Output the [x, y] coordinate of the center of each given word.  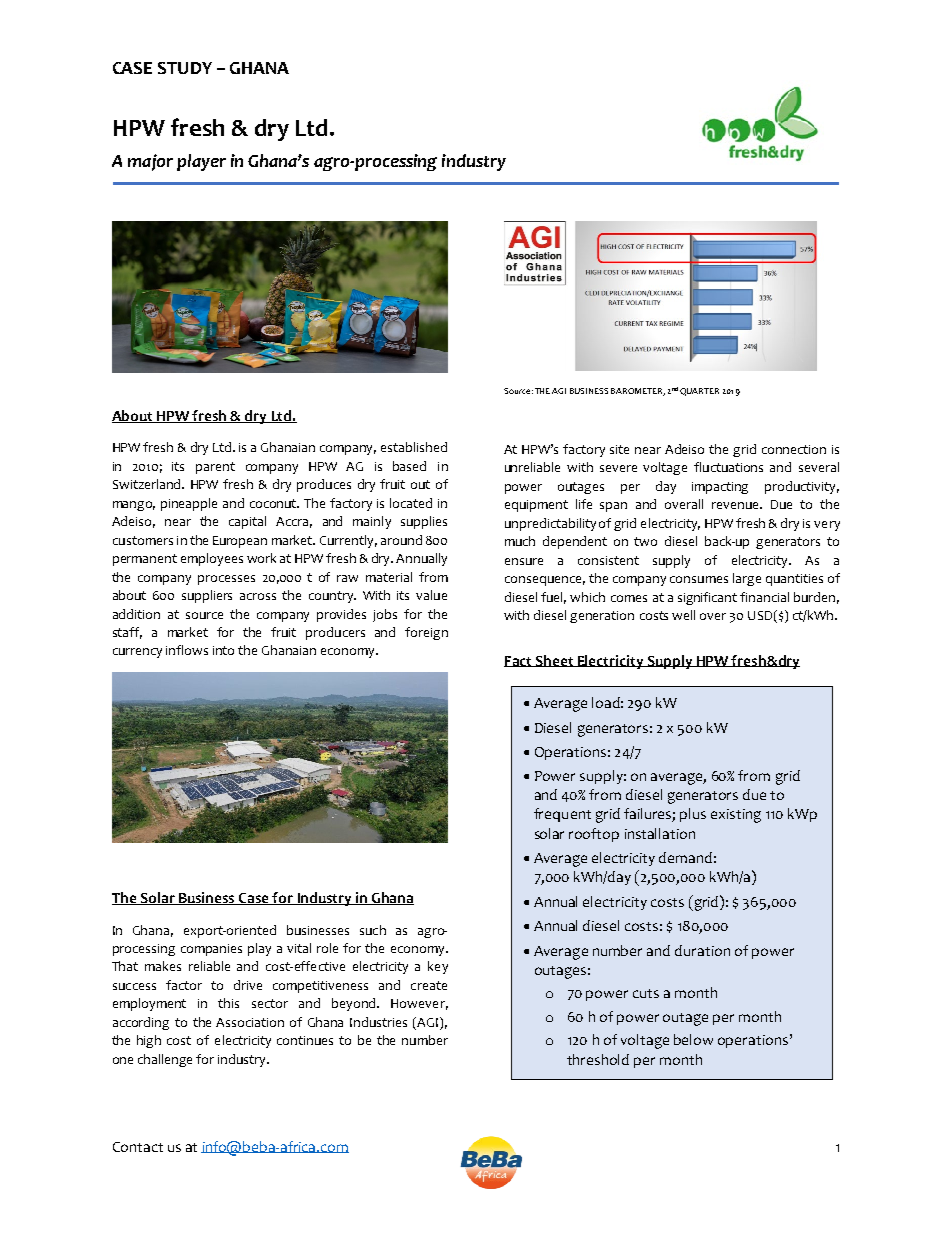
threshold [598, 1059]
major [150, 162]
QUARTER [699, 392]
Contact [138, 1147]
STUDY [185, 68]
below [693, 1039]
